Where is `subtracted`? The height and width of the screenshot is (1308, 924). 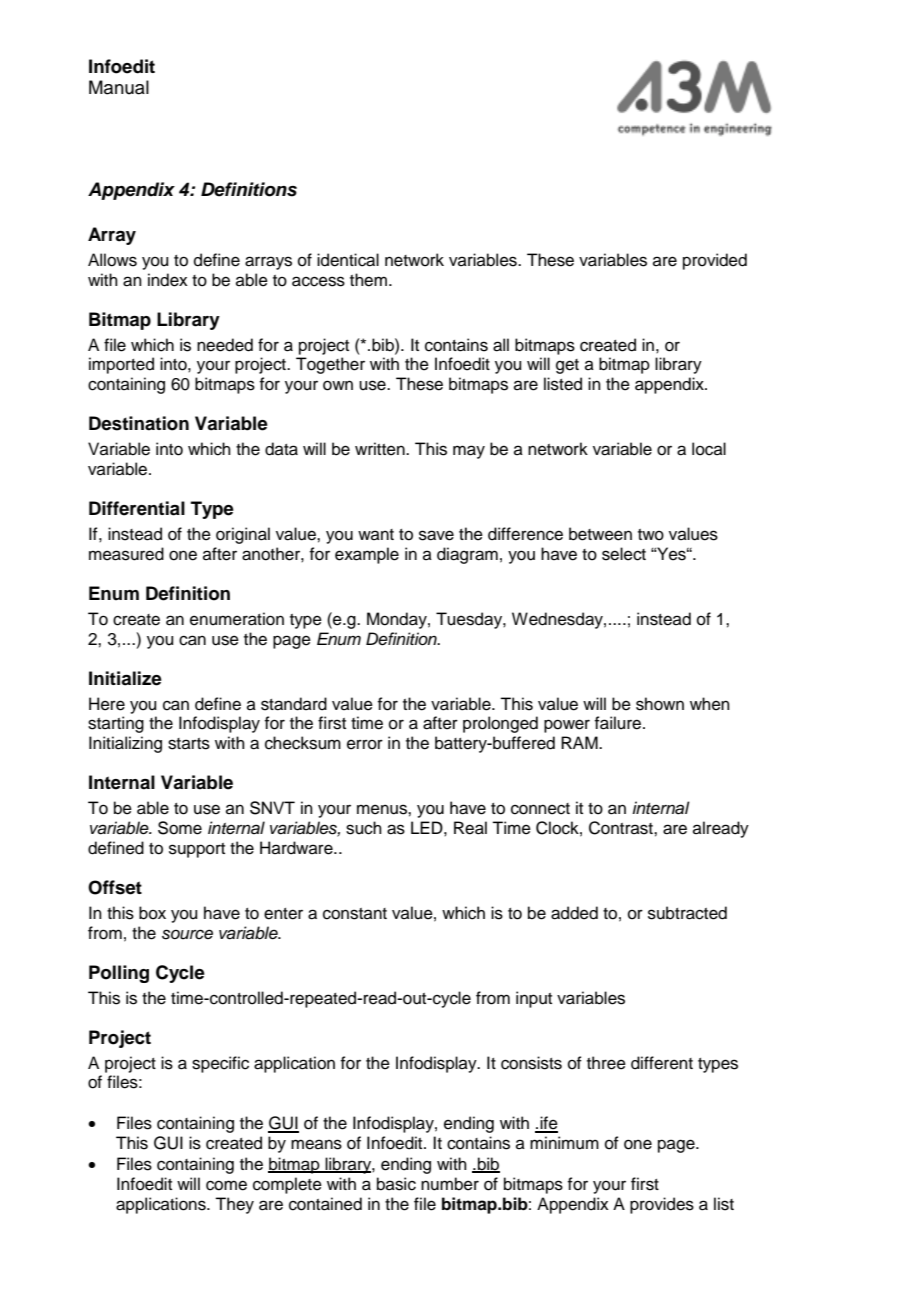 subtracted is located at coordinates (687, 913).
